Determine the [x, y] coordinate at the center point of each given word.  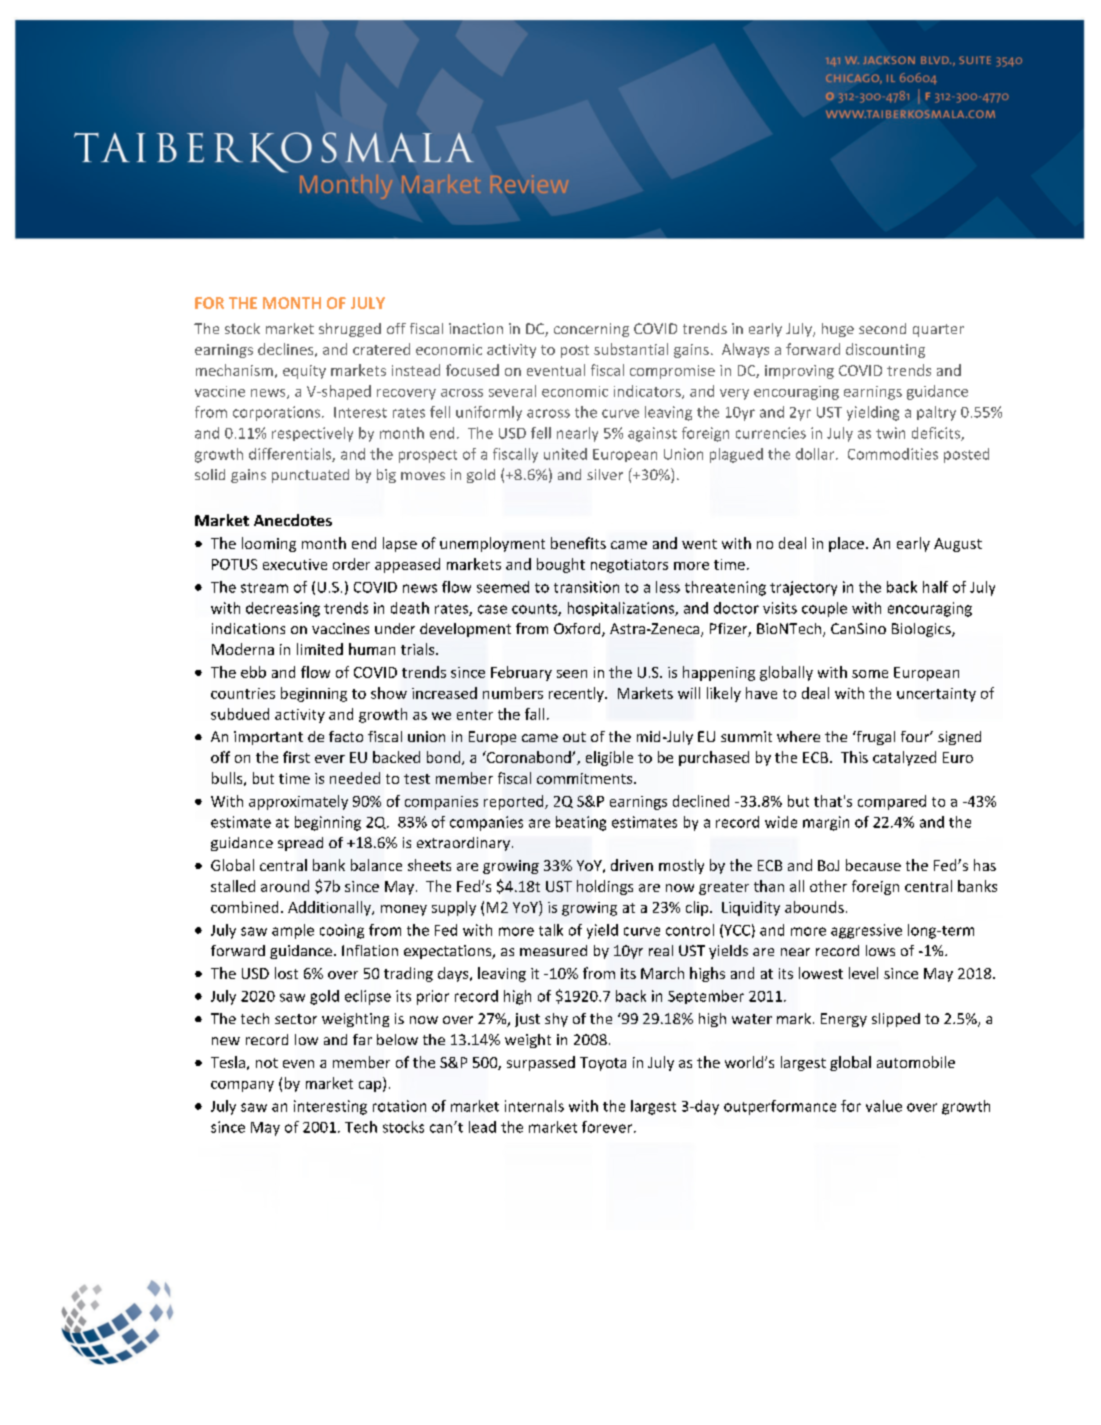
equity [304, 372]
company [242, 1086]
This [854, 757]
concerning [591, 330]
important [268, 738]
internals [534, 1106]
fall [534, 714]
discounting [885, 350]
